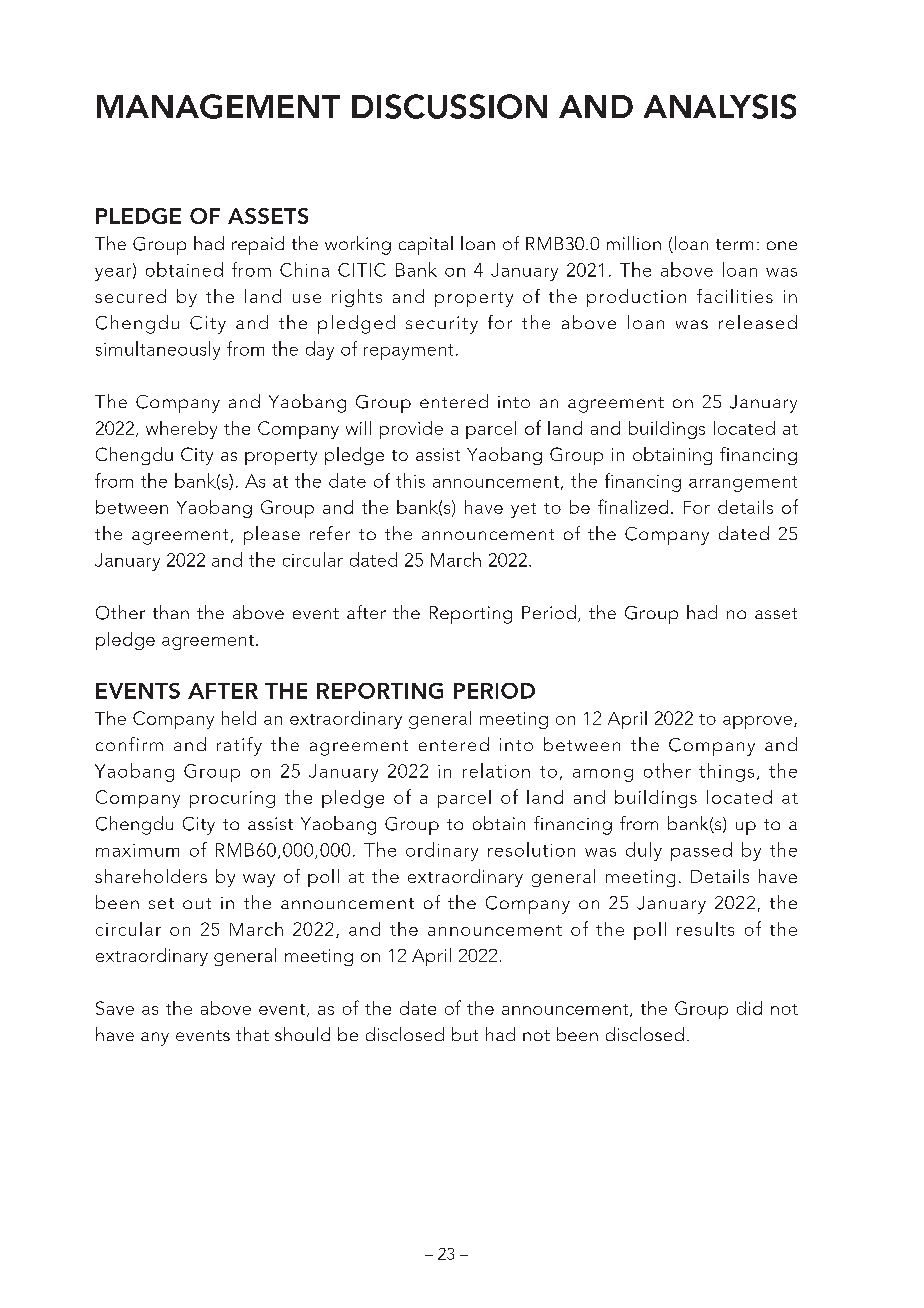  I want to click on but, so click(465, 1034).
